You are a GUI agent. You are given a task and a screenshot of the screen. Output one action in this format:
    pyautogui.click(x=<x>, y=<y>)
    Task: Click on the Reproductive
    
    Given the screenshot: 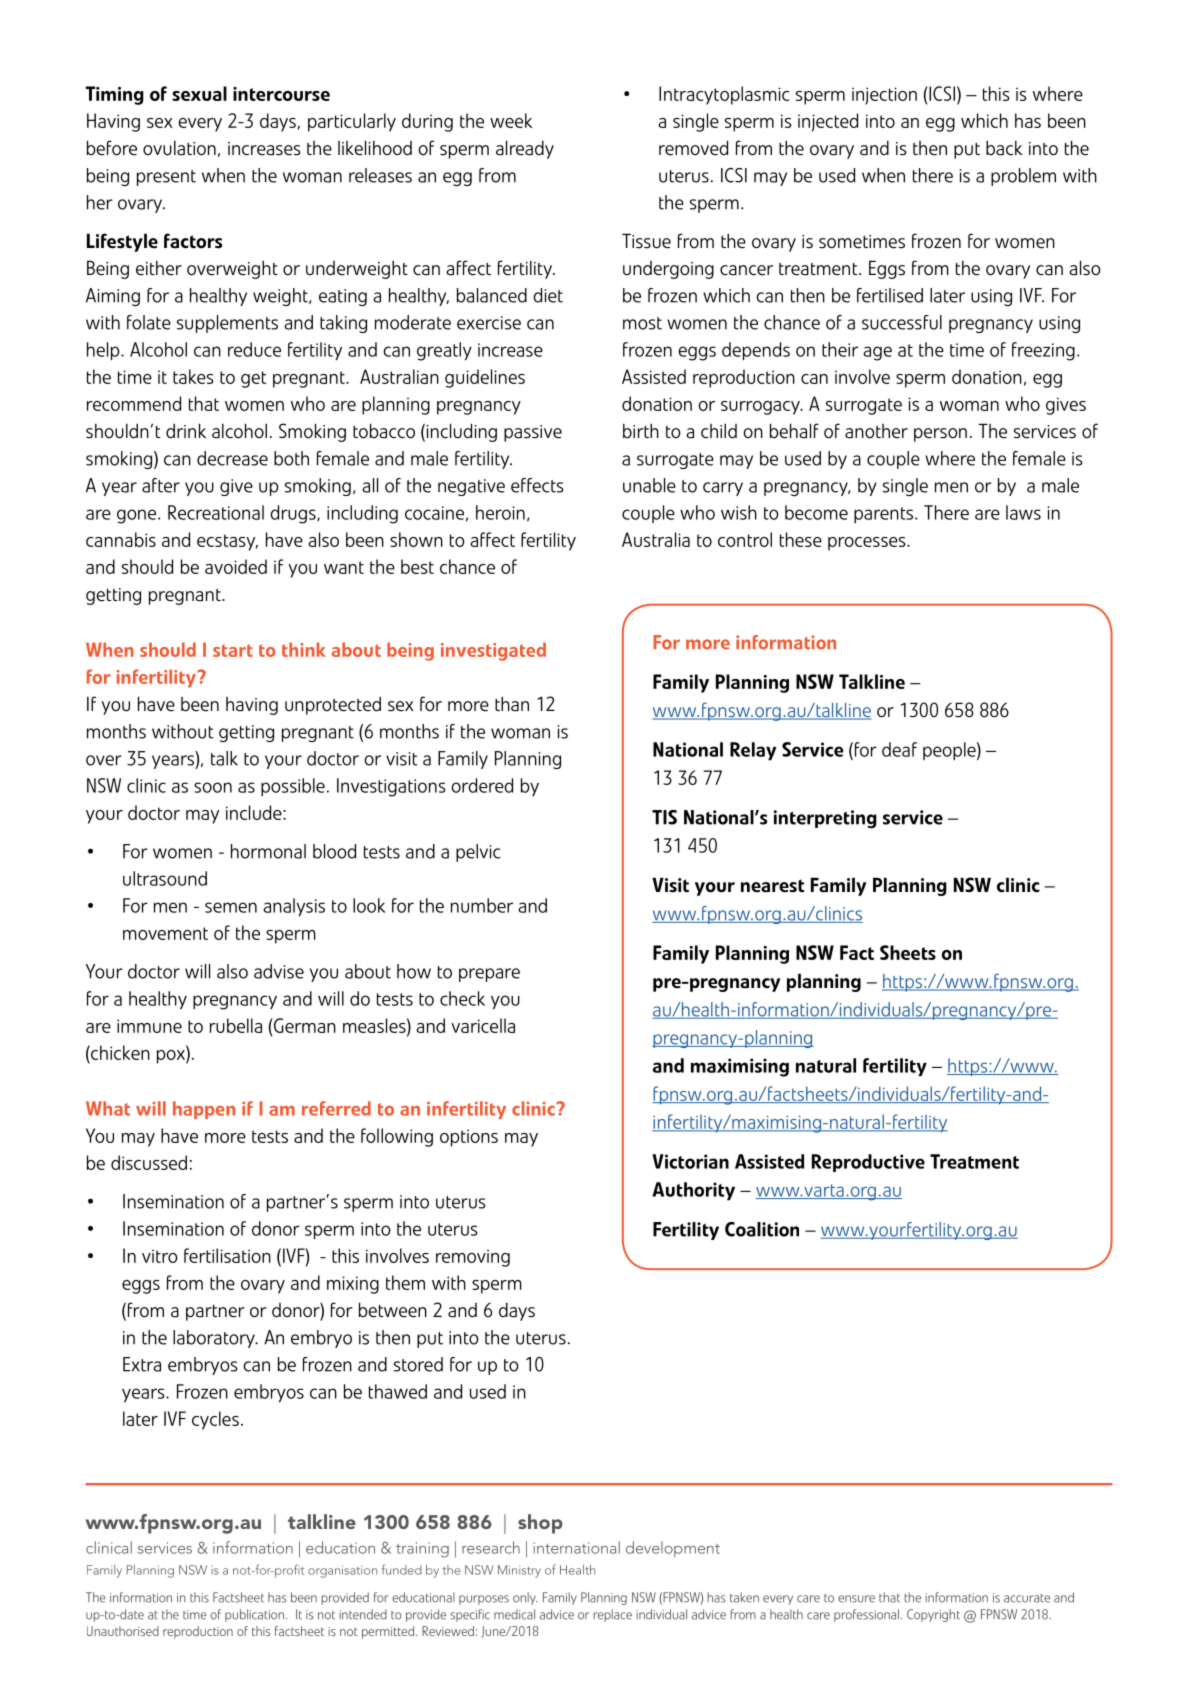 What is the action you would take?
    pyautogui.click(x=868, y=1163)
